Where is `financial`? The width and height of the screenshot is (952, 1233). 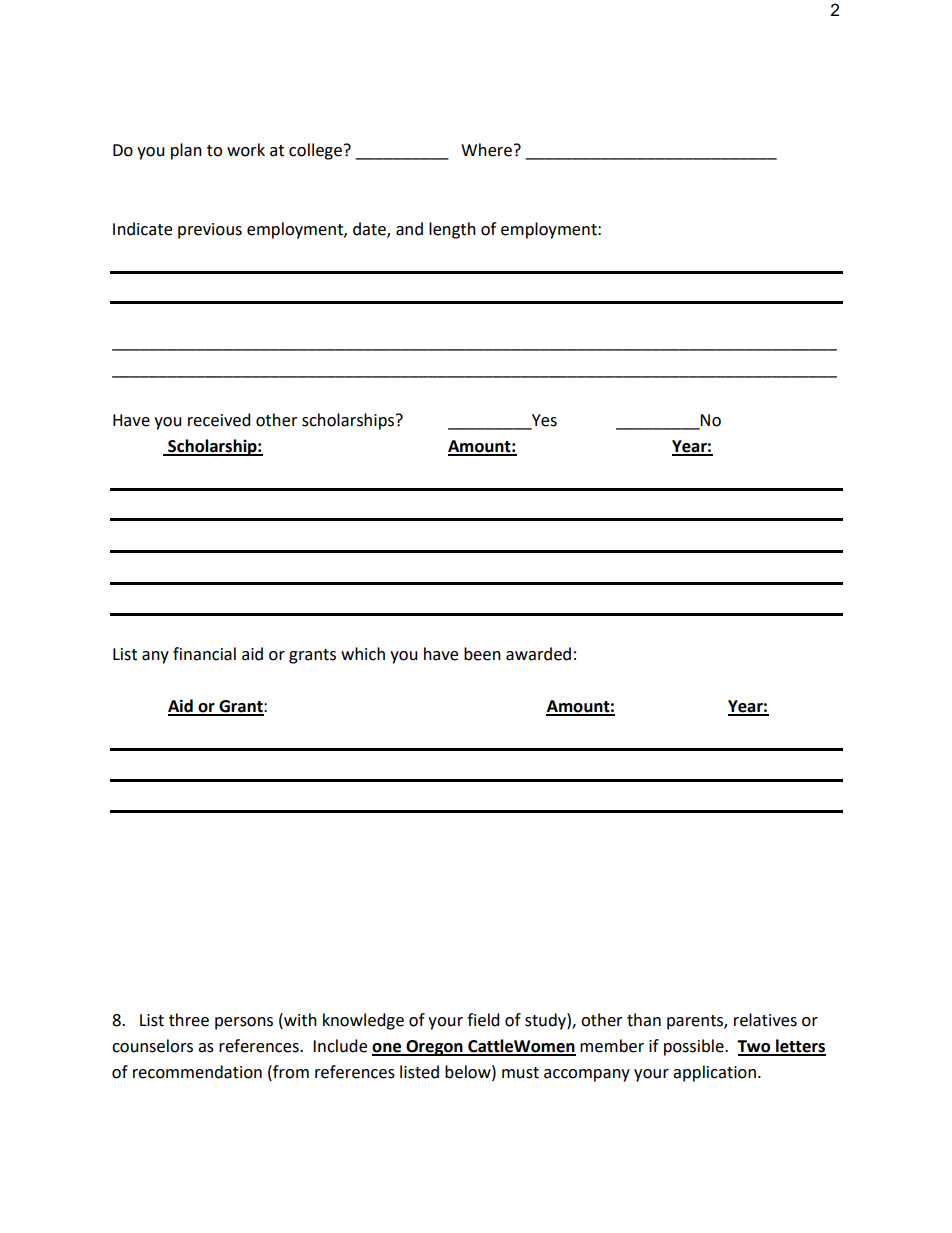
financial is located at coordinates (204, 654).
